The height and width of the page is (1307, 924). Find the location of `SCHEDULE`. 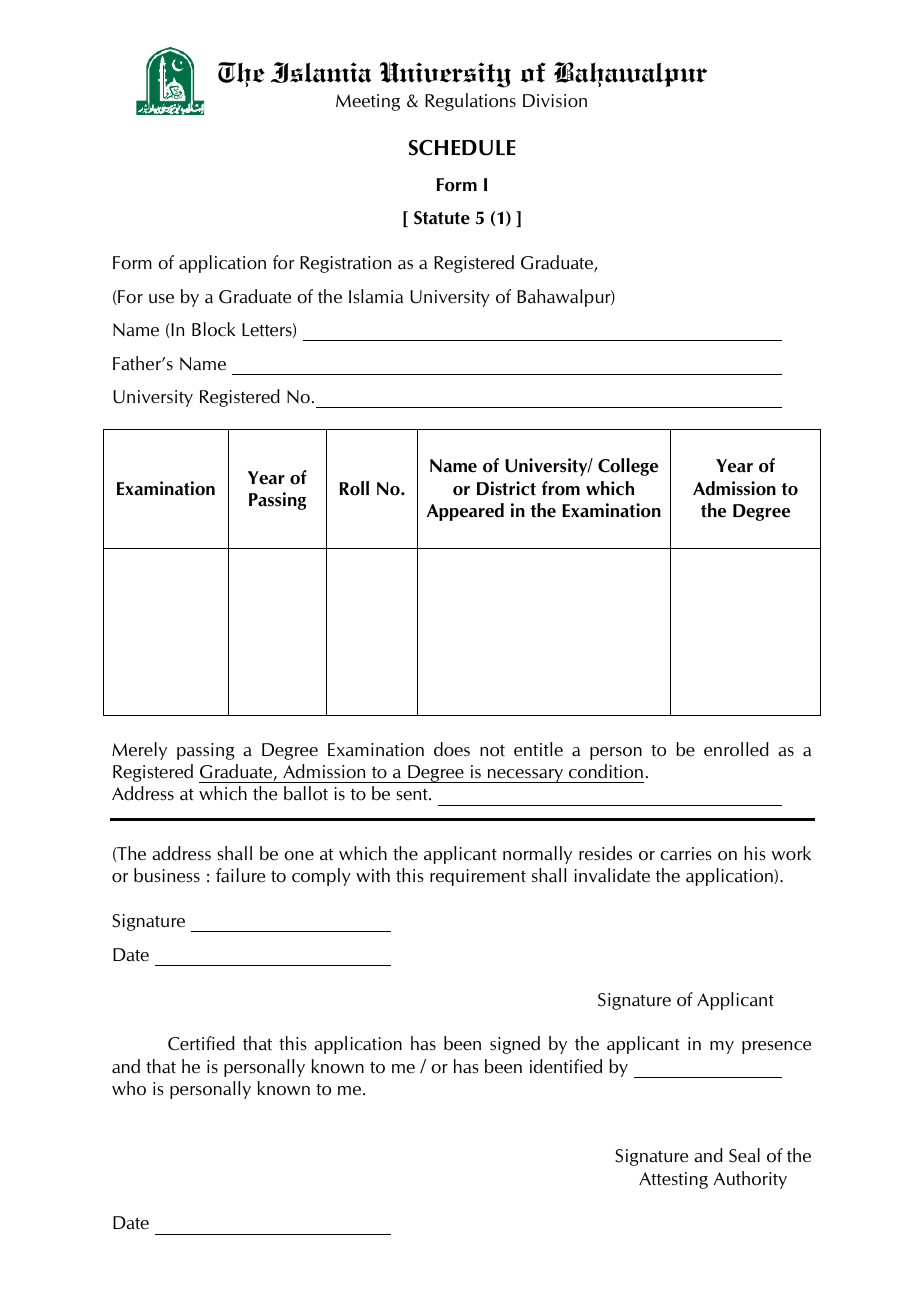

SCHEDULE is located at coordinates (462, 148).
